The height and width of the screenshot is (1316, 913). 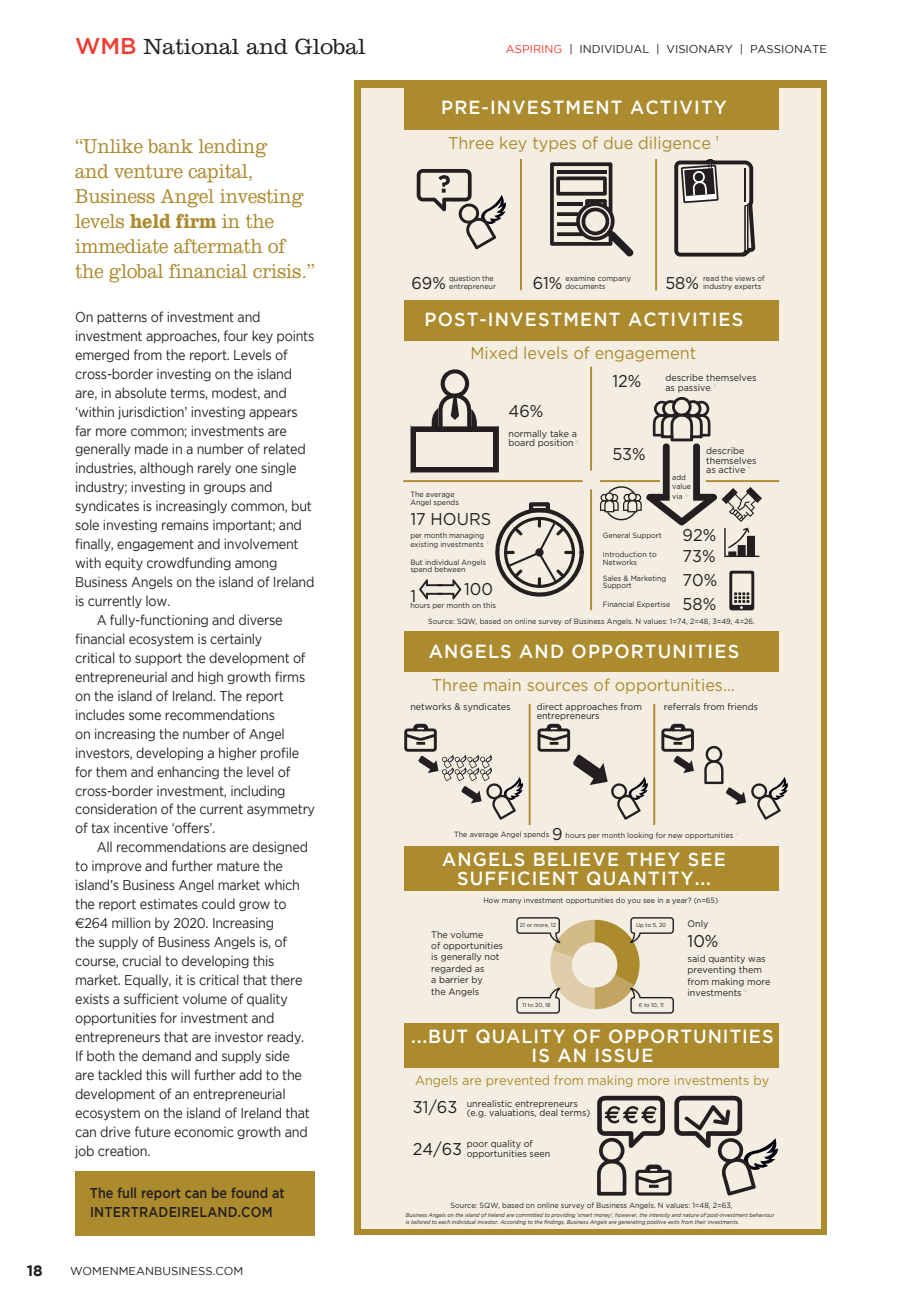 What do you see at coordinates (678, 107) in the screenshot?
I see `ACTIVITY` at bounding box center [678, 107].
